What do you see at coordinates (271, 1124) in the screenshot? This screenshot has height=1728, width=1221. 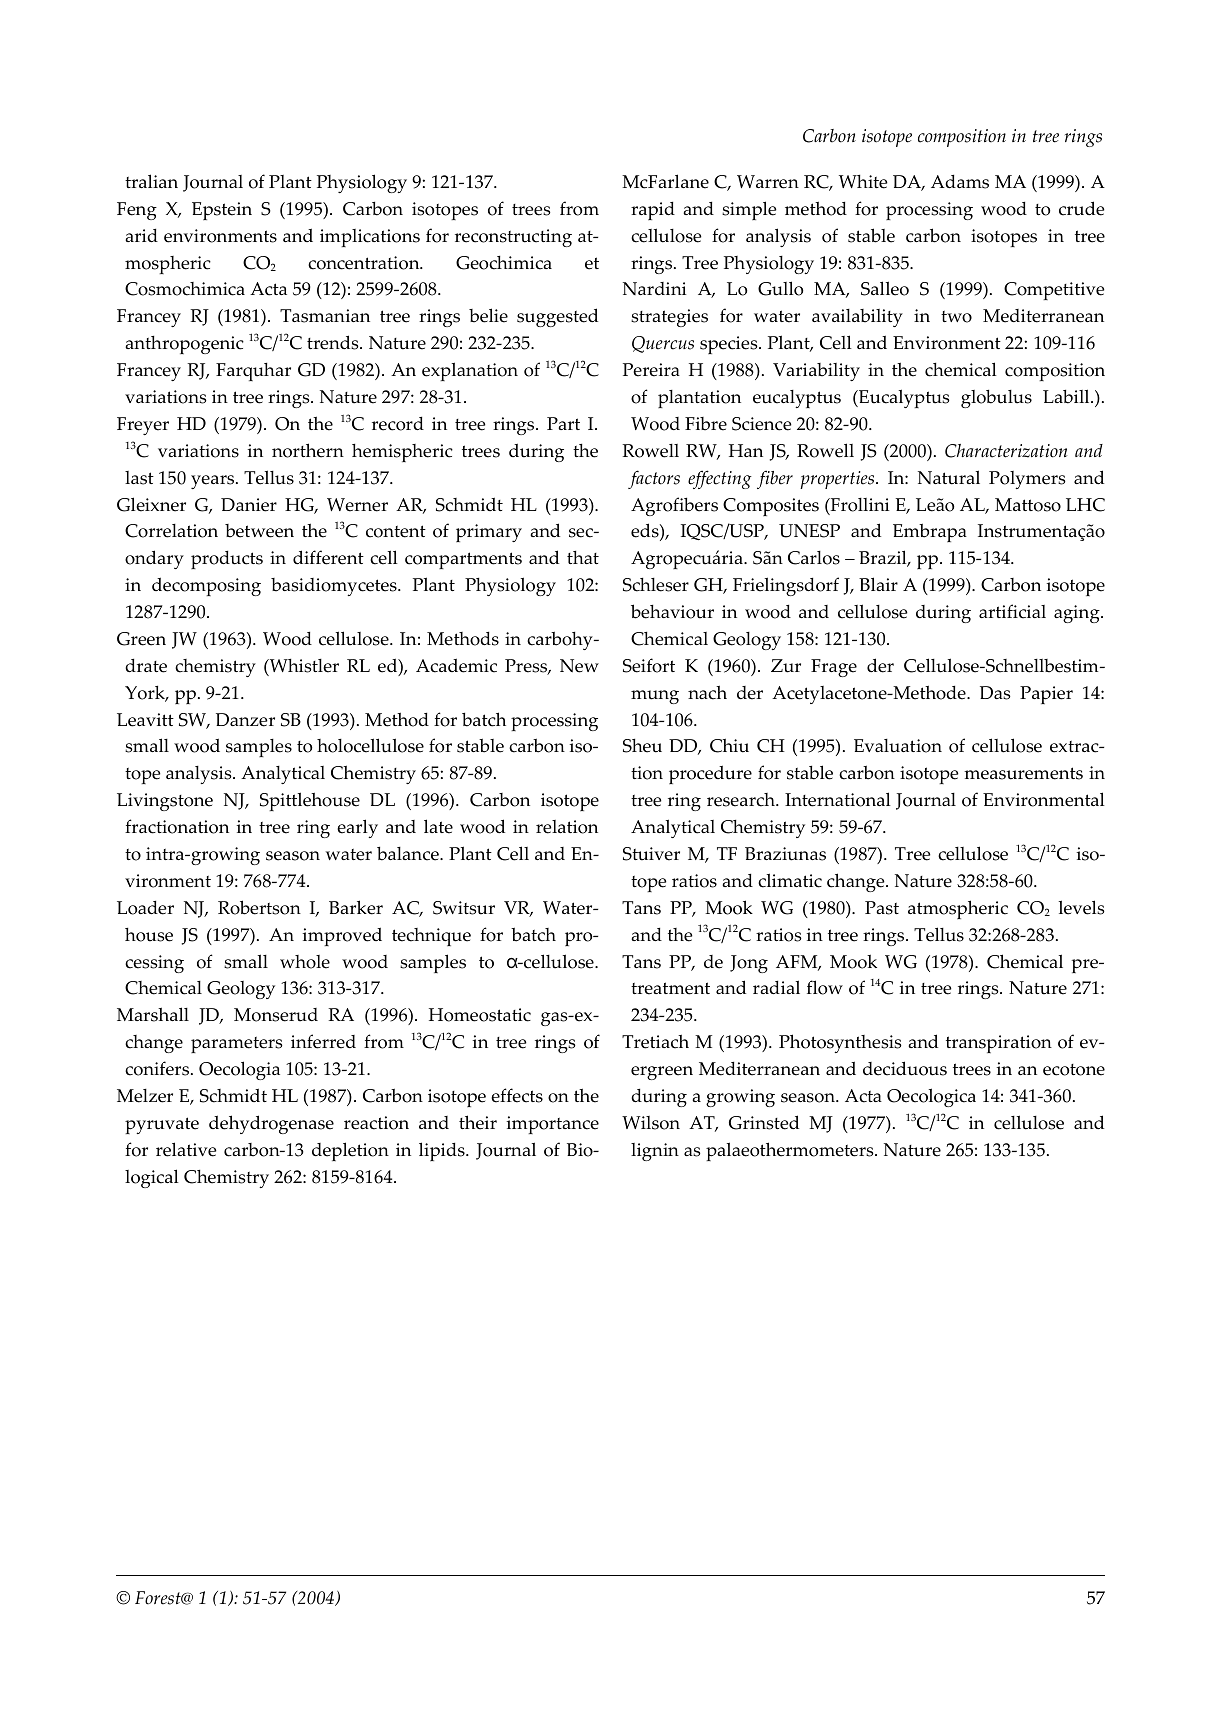 I see `dehydrogenase` at bounding box center [271, 1124].
